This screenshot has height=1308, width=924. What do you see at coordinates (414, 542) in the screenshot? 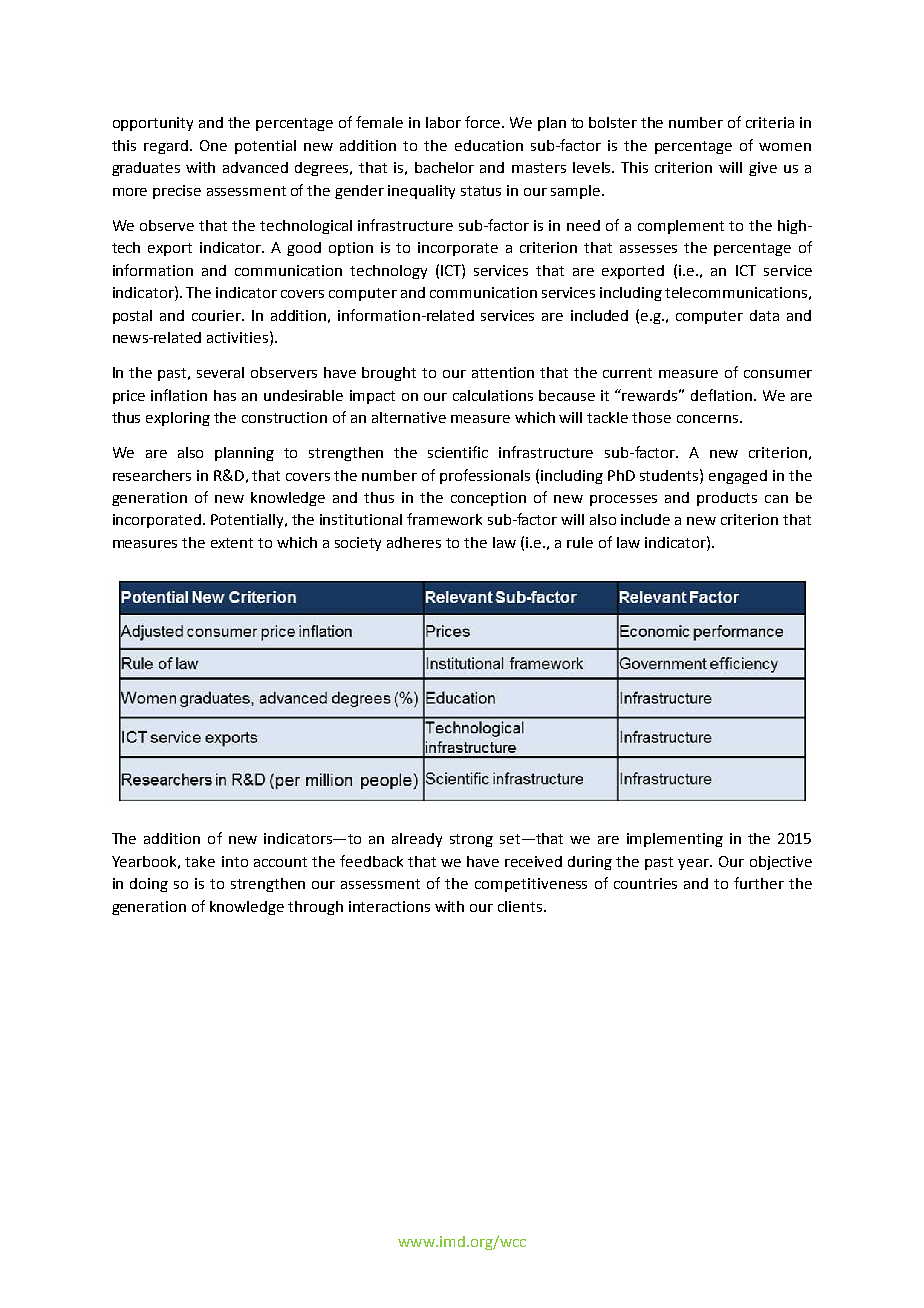
I see `adheres` at bounding box center [414, 542].
